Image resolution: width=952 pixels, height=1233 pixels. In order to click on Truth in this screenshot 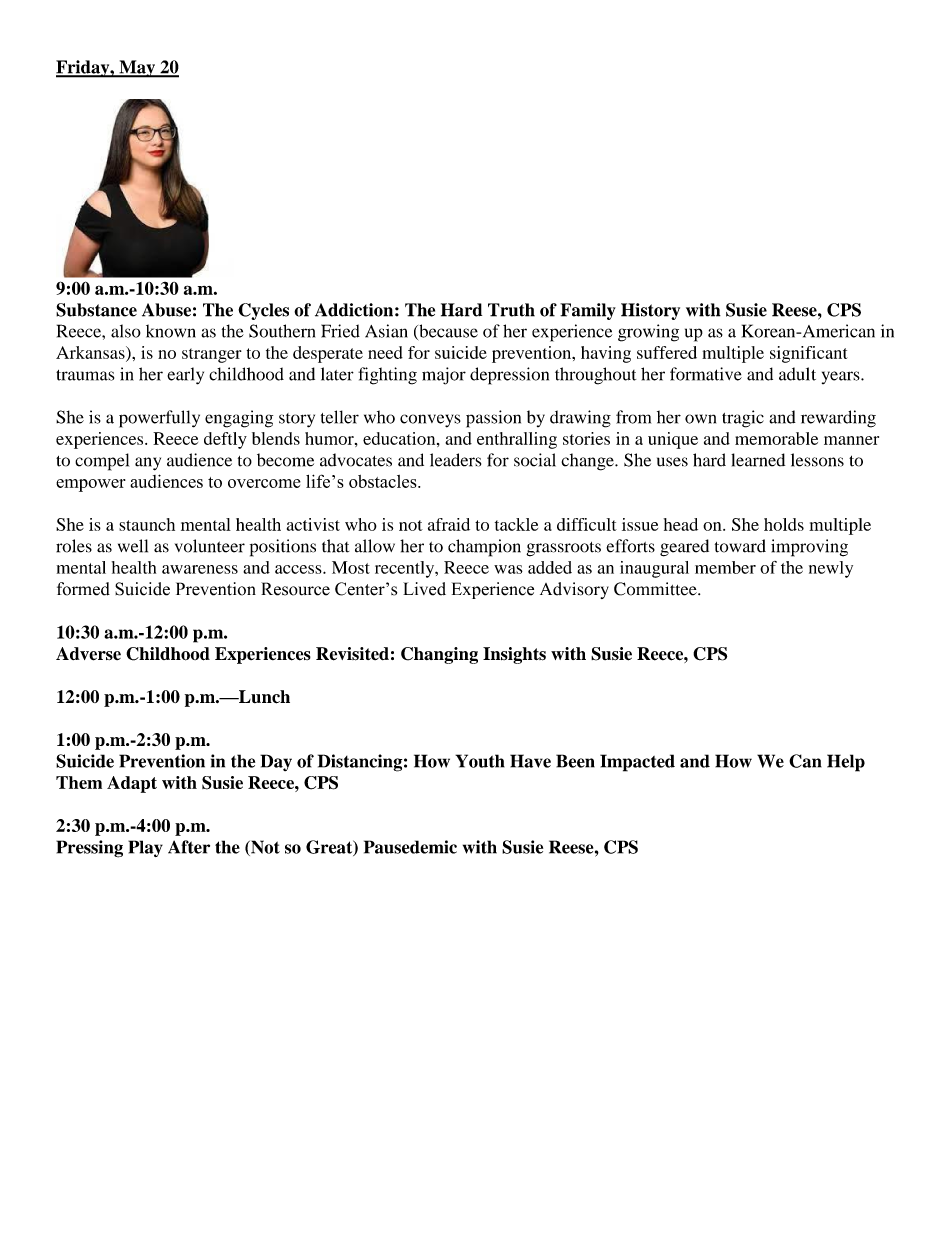, I will do `click(511, 310)`.
